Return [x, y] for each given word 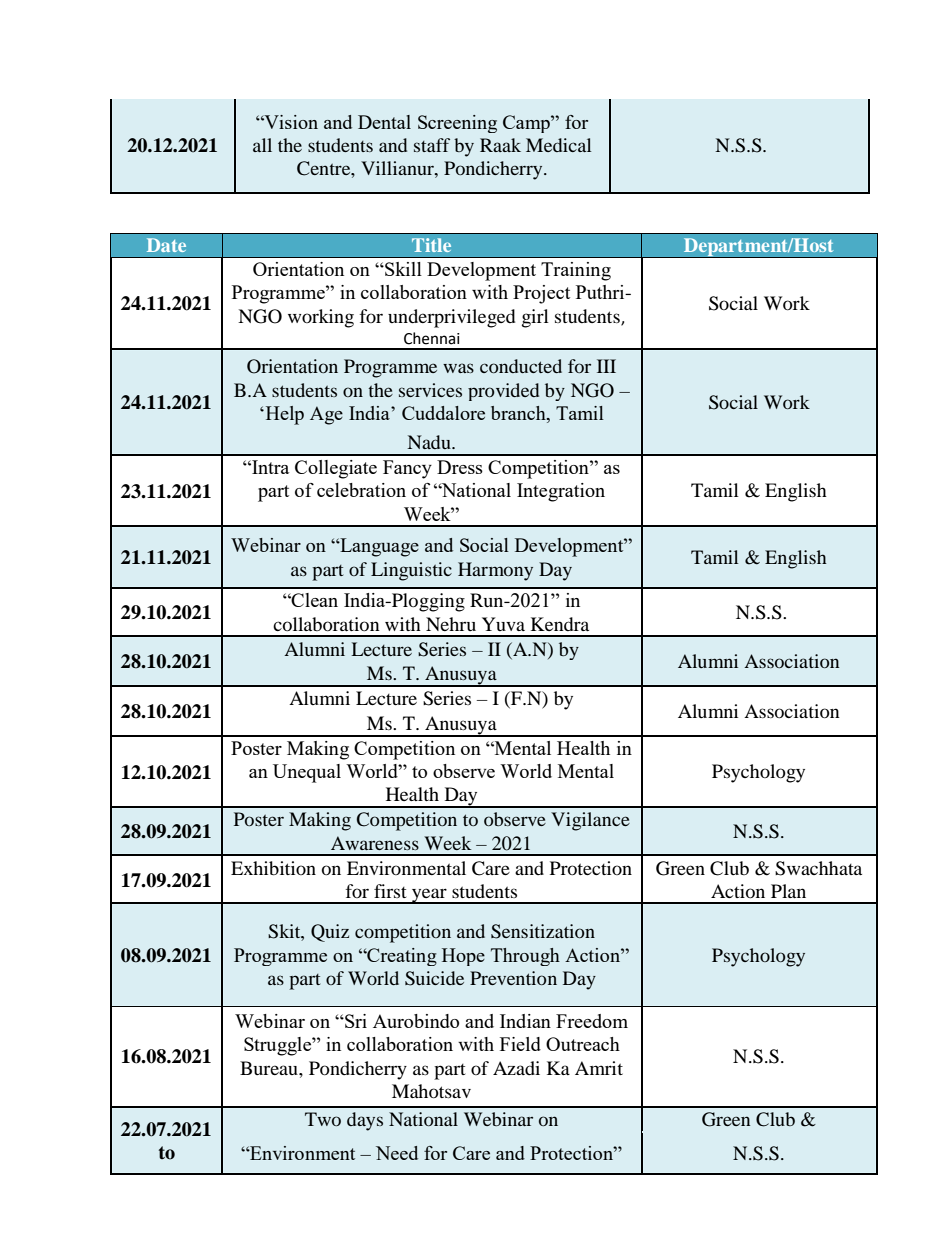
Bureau [270, 1068]
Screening [457, 124]
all [262, 145]
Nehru [451, 624]
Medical [559, 145]
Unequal [307, 773]
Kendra [560, 624]
